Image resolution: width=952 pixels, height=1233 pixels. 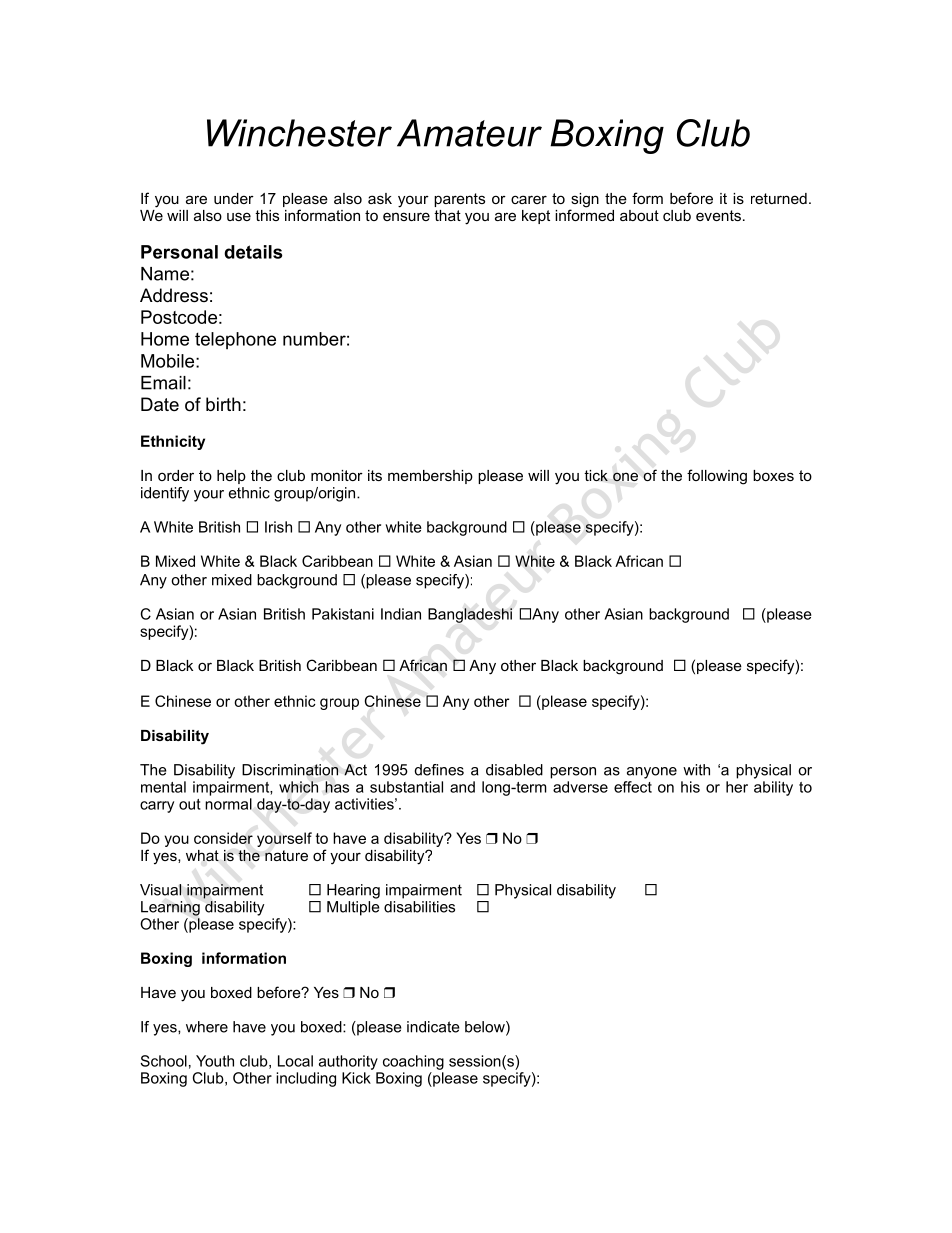 What do you see at coordinates (239, 216) in the screenshot?
I see `use` at bounding box center [239, 216].
